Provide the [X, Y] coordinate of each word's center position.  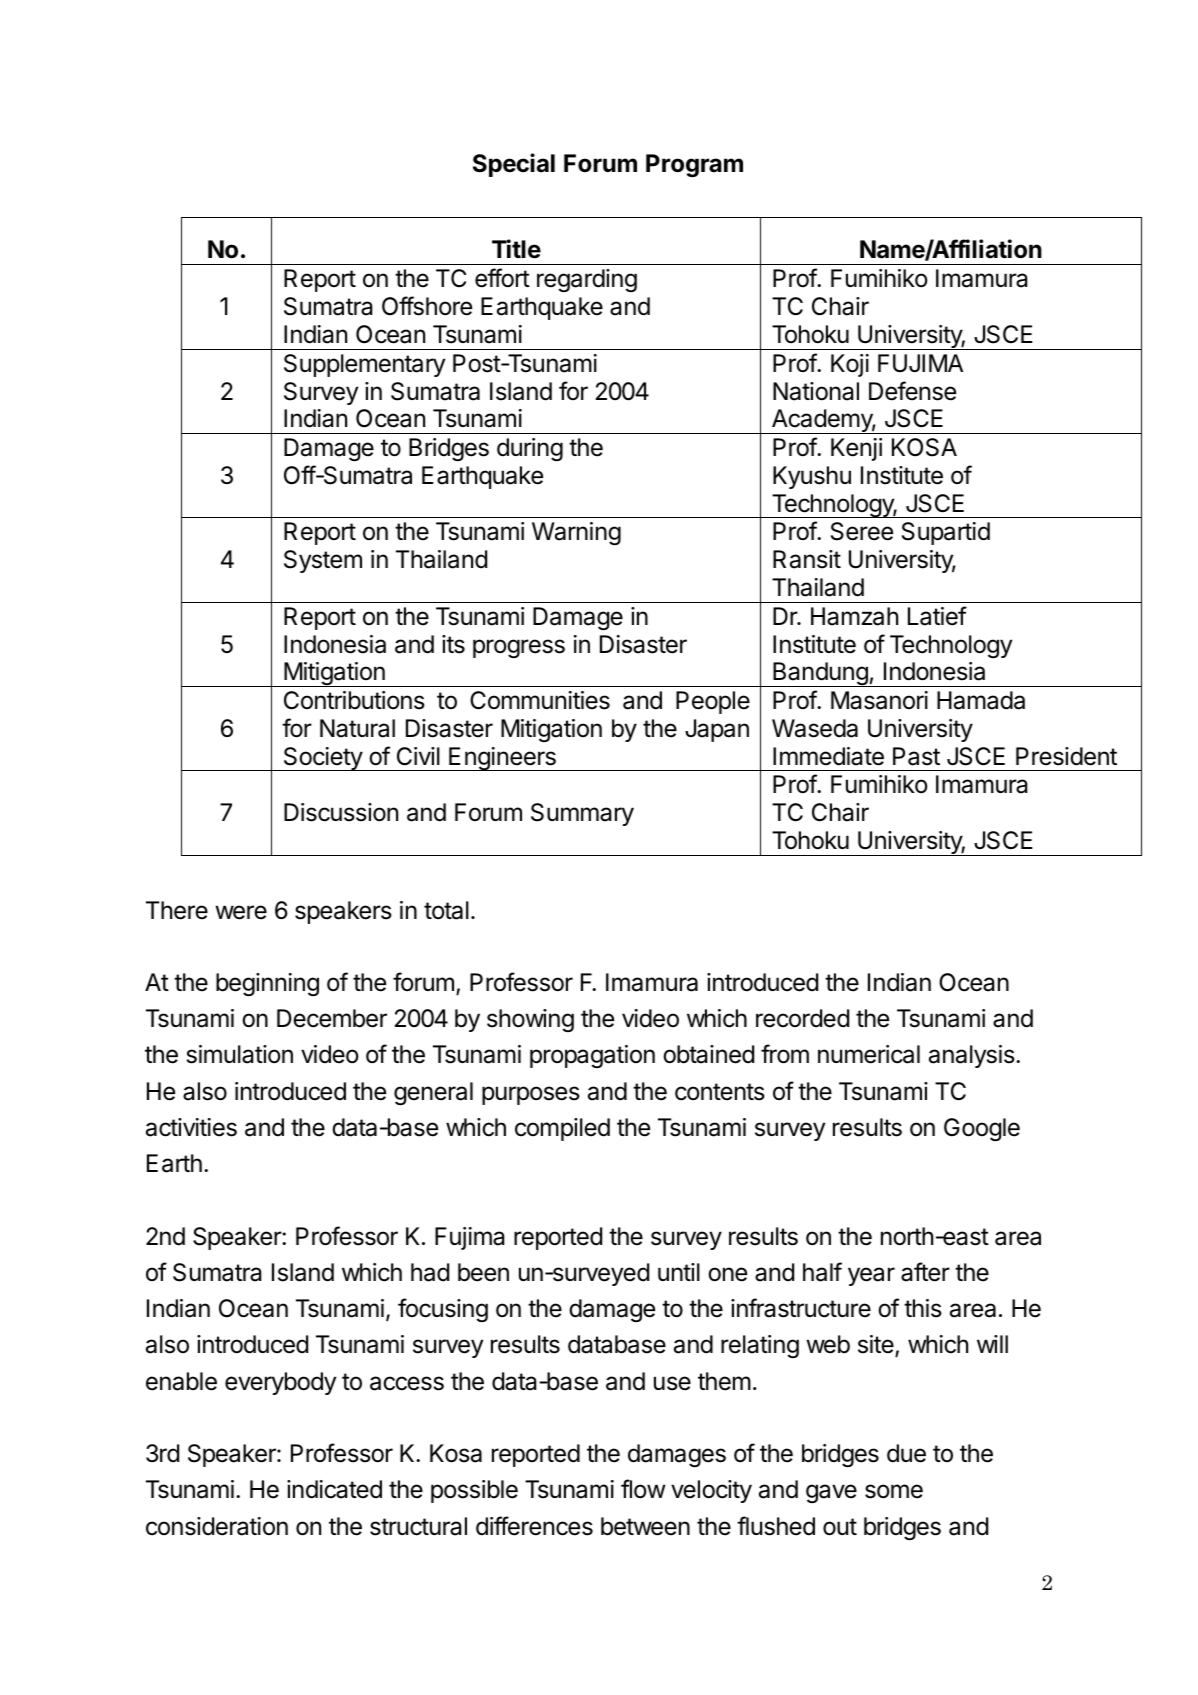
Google [982, 1129]
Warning [576, 533]
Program [694, 165]
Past [916, 756]
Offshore [427, 306]
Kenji [856, 449]
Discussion [341, 812]
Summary [582, 814]
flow [643, 1489]
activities [191, 1127]
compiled [562, 1129]
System [323, 561]
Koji [850, 365]
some [894, 1491]
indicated [334, 1489]
